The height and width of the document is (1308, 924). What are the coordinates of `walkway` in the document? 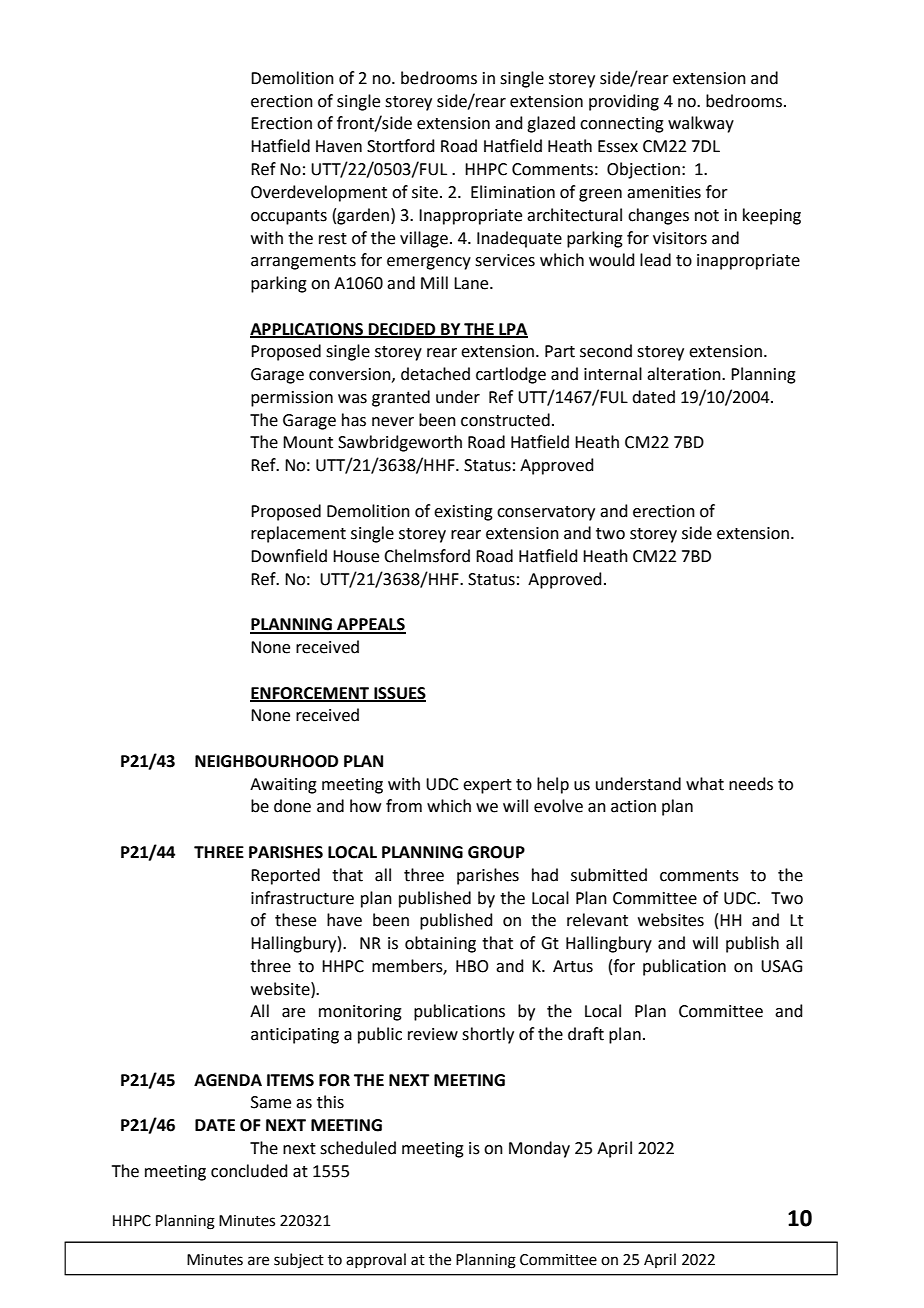 It's located at (701, 124).
